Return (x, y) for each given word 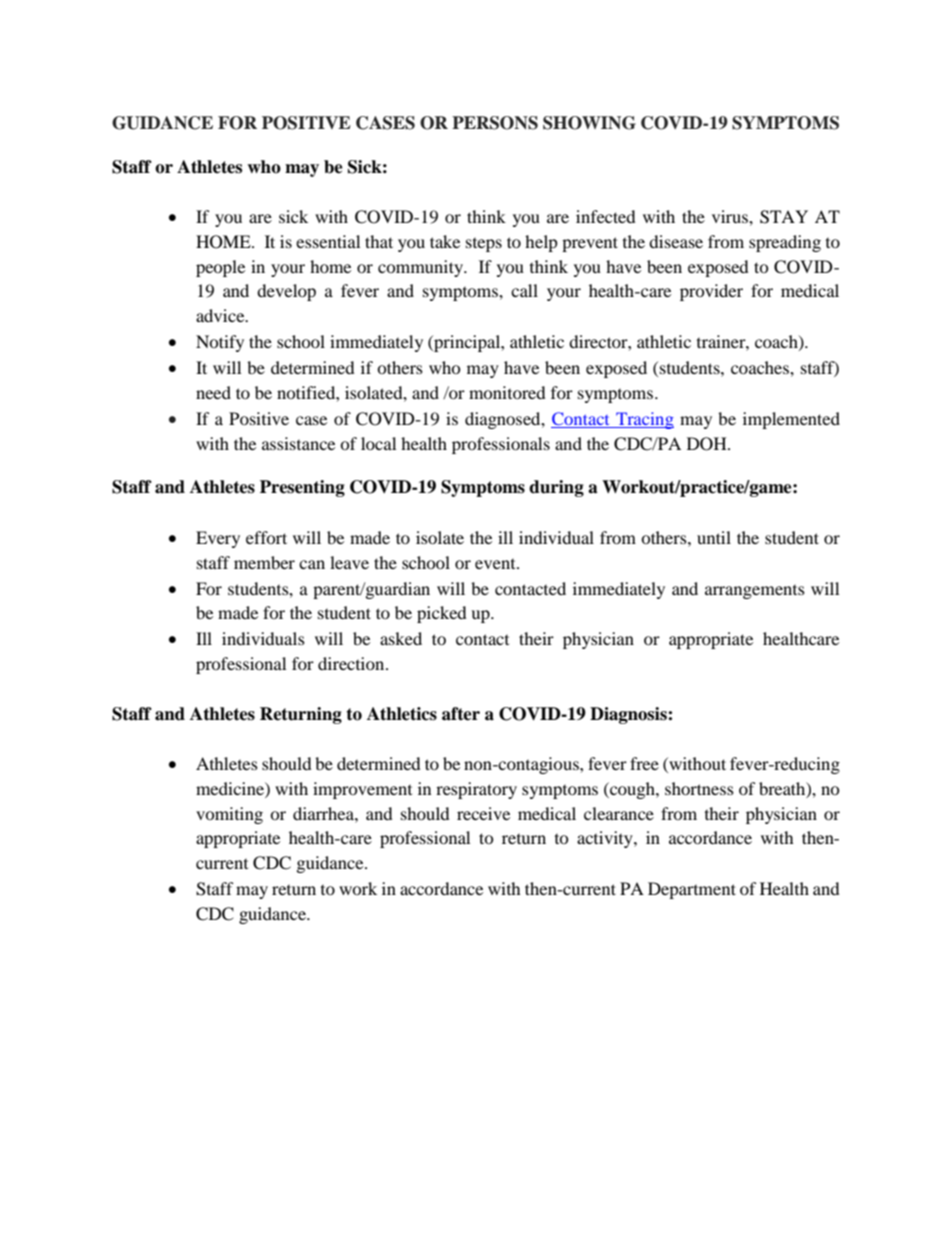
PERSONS (495, 123)
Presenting (302, 488)
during (556, 488)
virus (731, 216)
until (714, 537)
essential (328, 241)
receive (483, 813)
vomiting (229, 815)
